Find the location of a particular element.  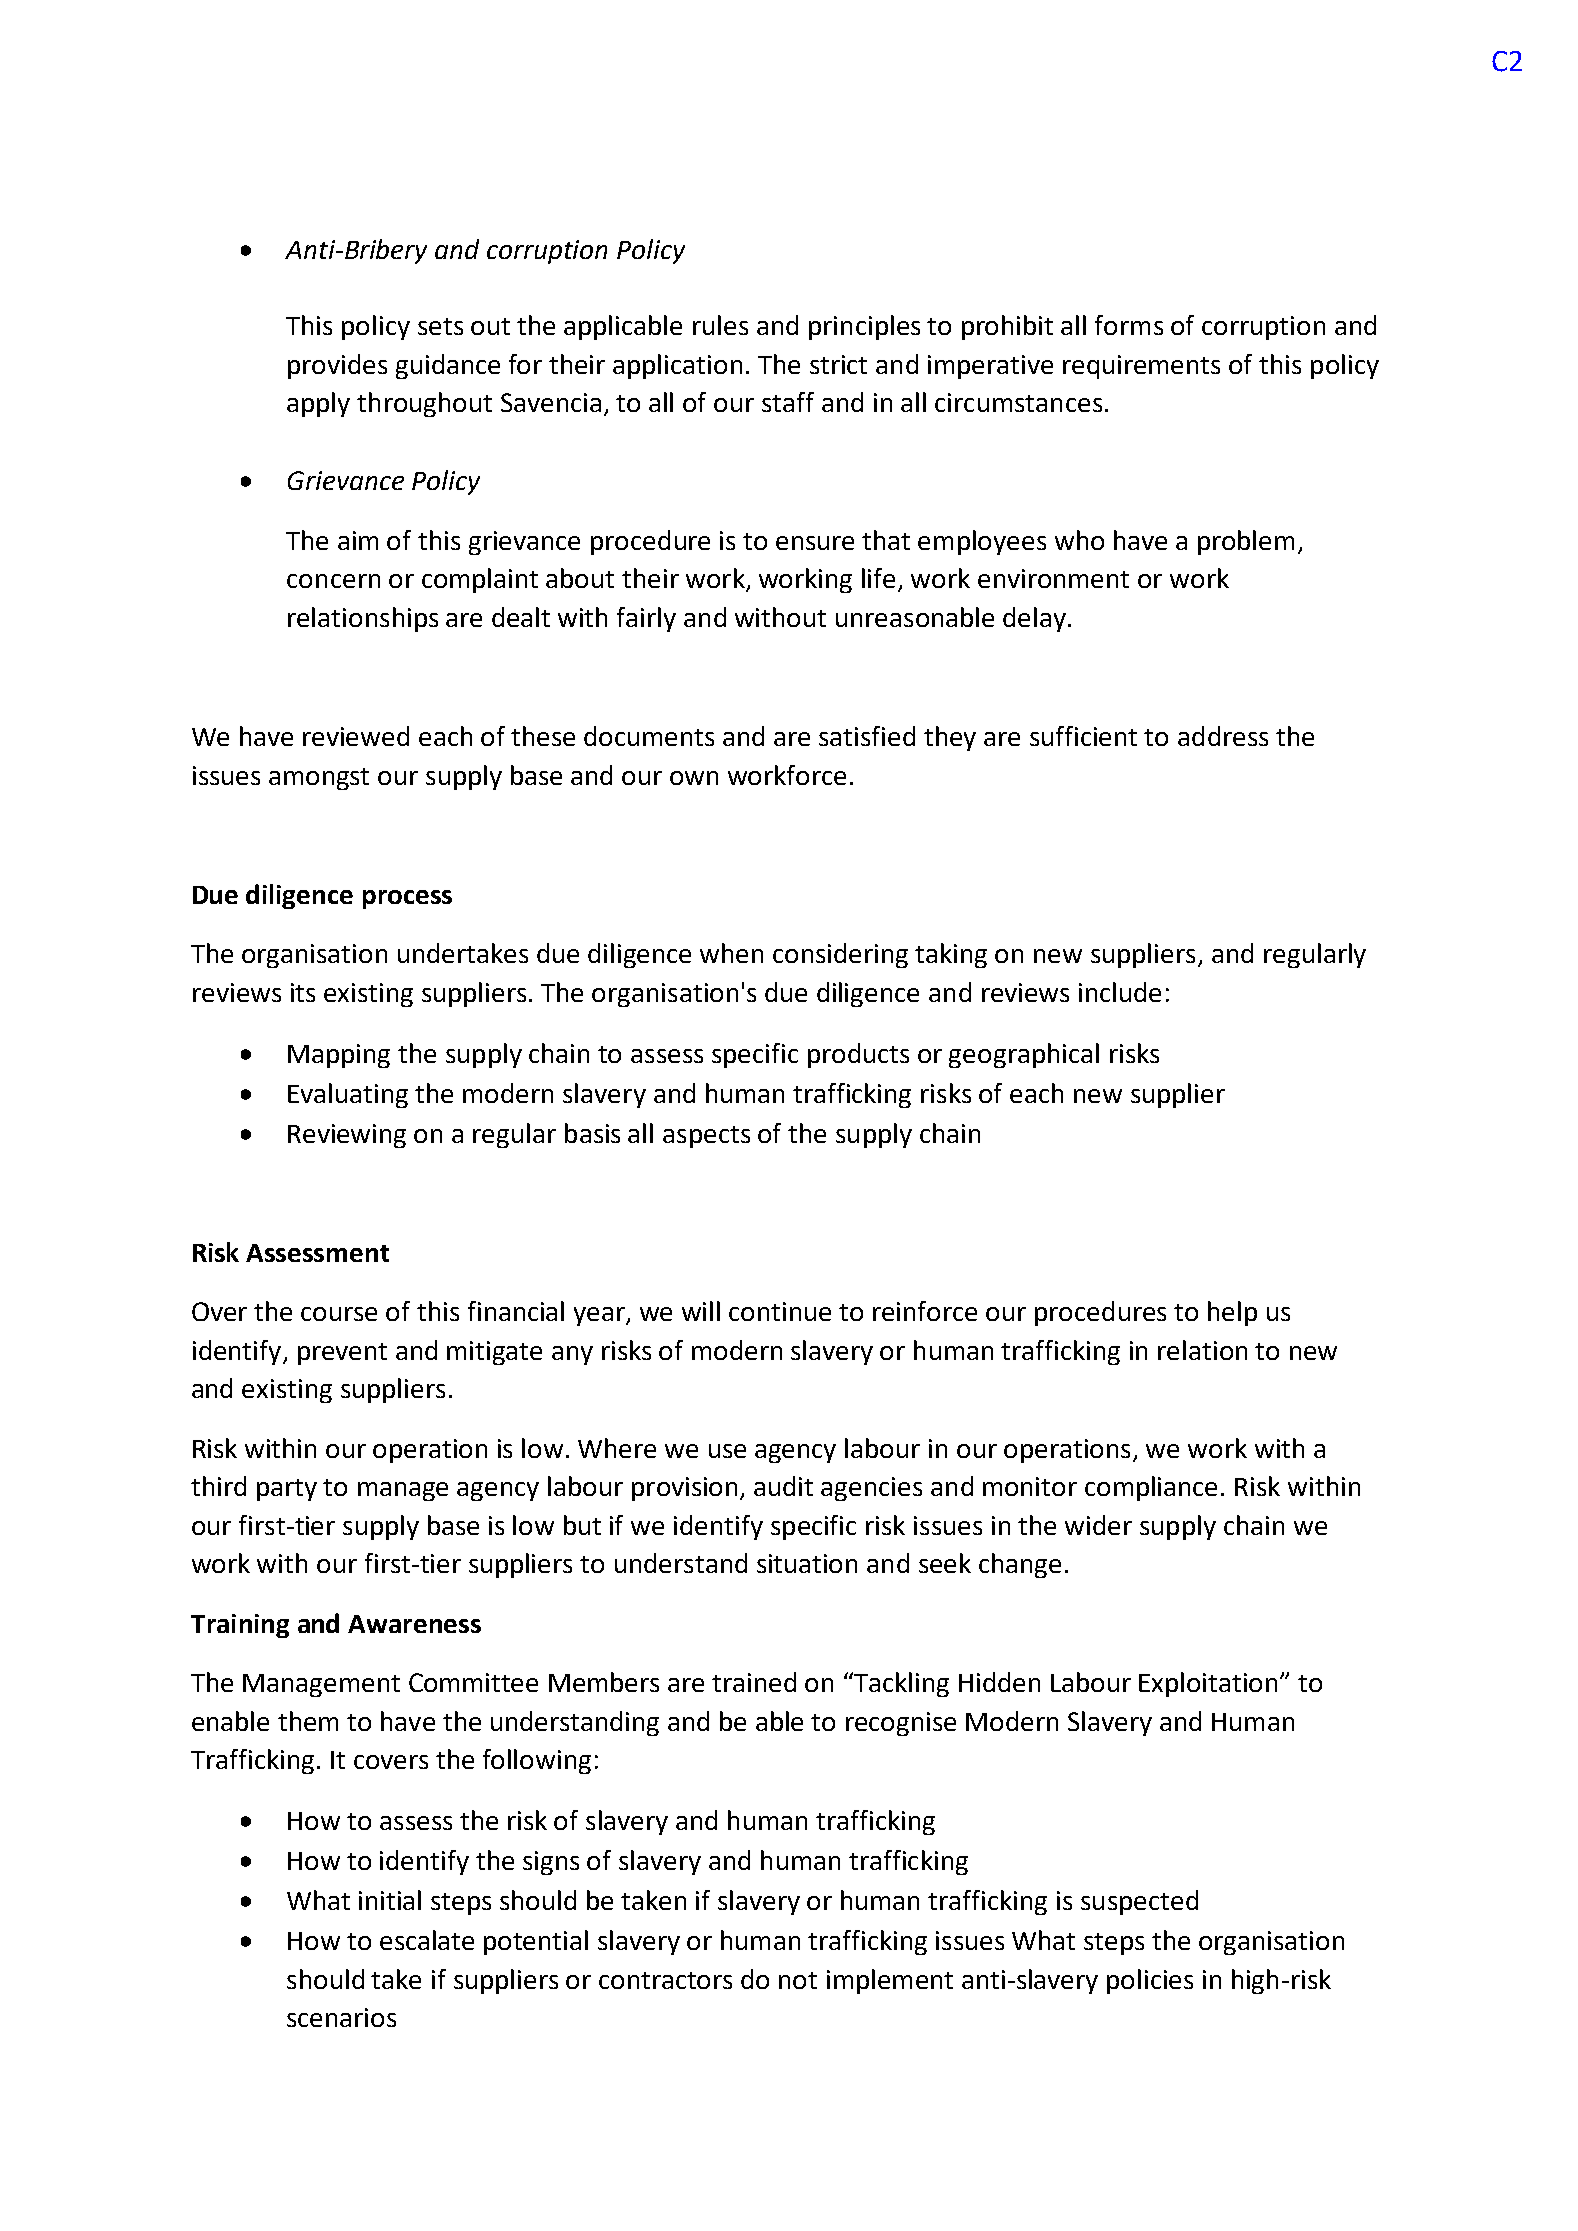

provides is located at coordinates (337, 366).
